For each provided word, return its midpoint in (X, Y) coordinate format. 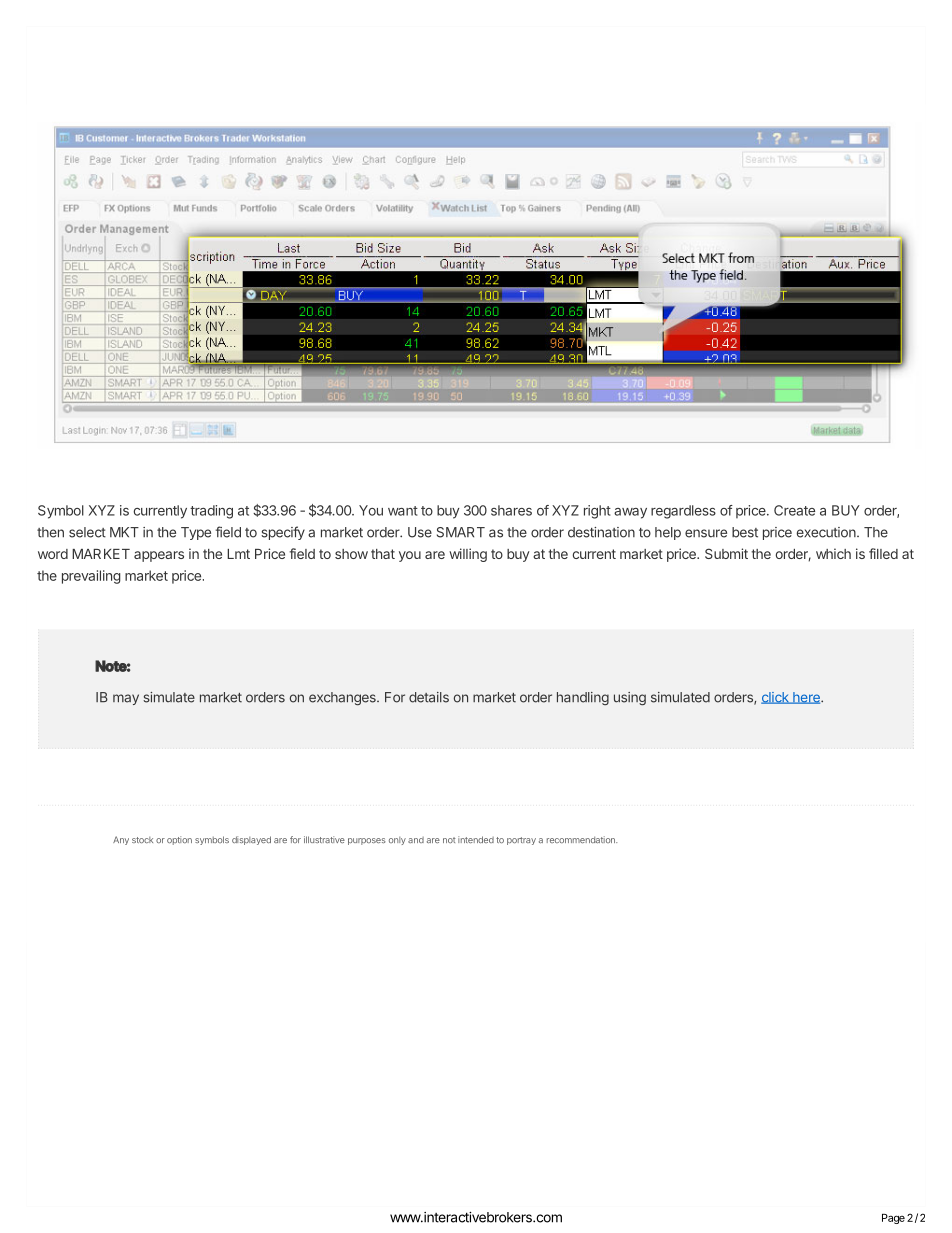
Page (893, 1219)
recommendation (582, 839)
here (806, 698)
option (179, 840)
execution (826, 532)
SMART (461, 532)
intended (476, 839)
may (126, 699)
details (429, 697)
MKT (124, 532)
